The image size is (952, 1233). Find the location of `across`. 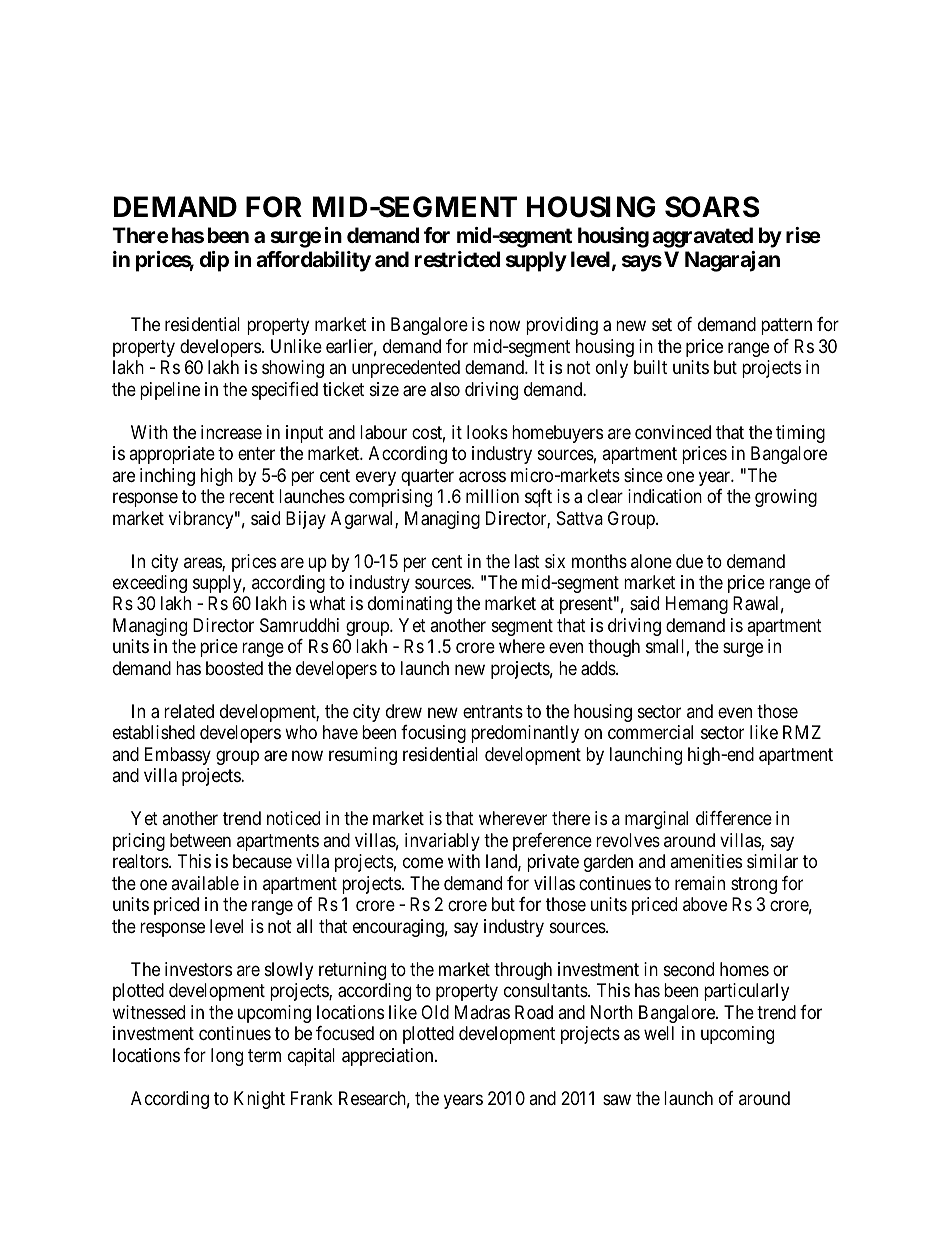

across is located at coordinates (482, 477).
